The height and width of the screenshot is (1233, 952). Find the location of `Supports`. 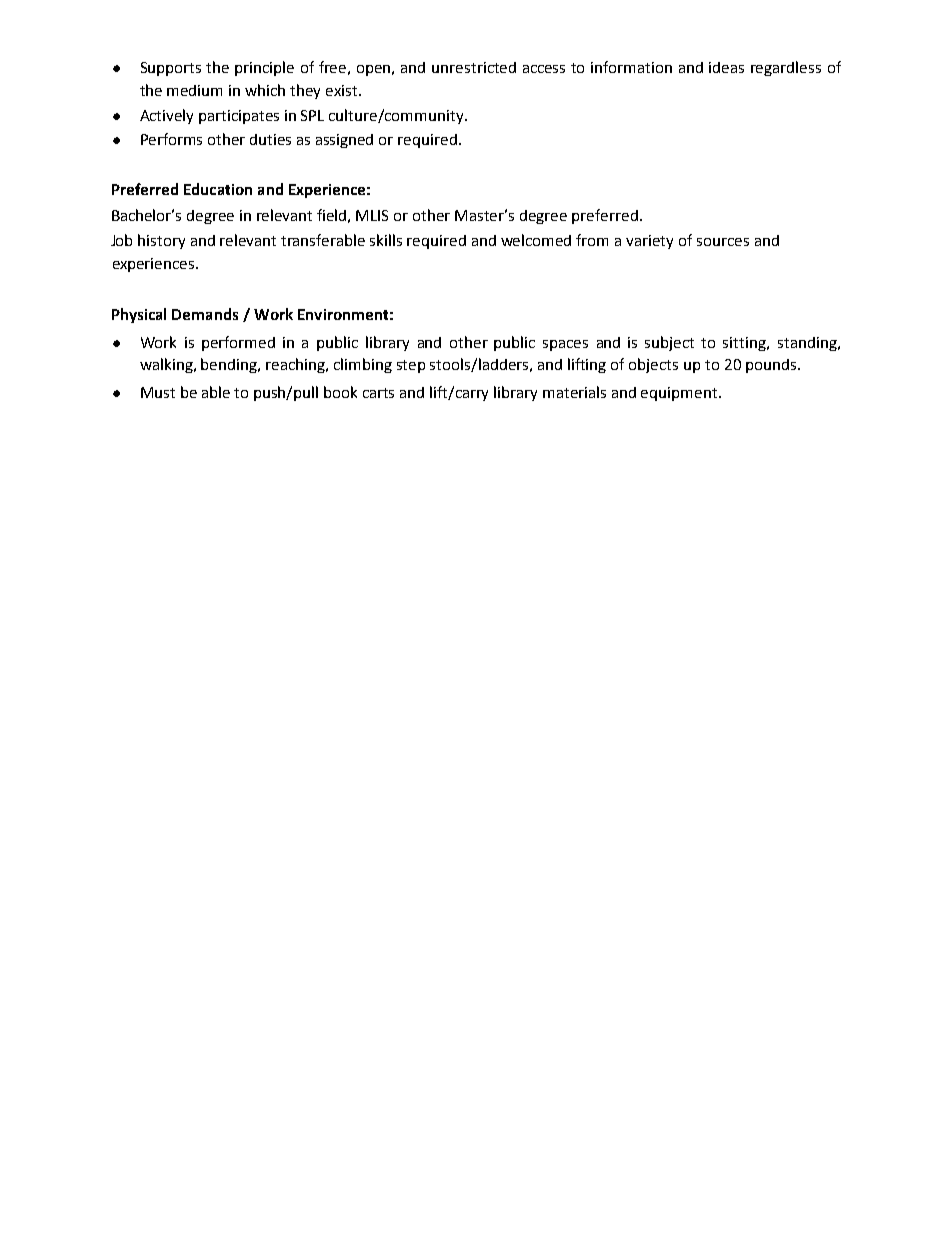

Supports is located at coordinates (171, 69).
